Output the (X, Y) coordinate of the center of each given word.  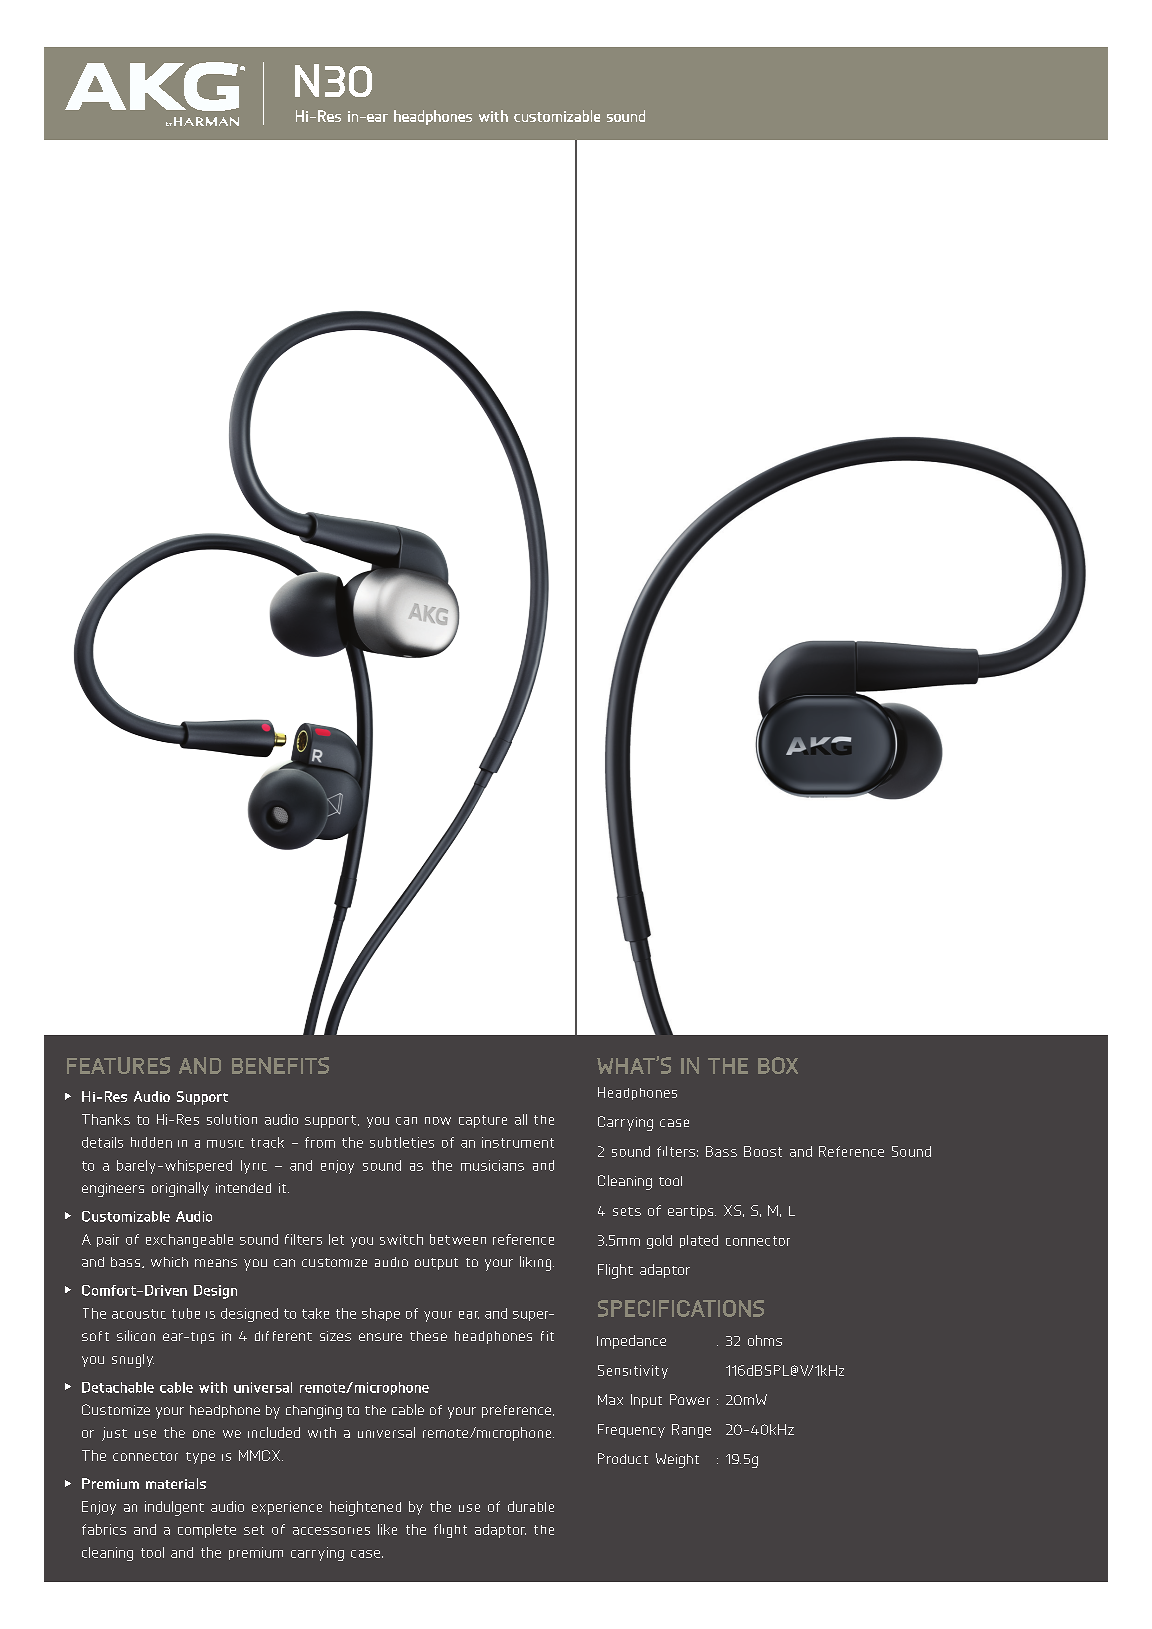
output (436, 1264)
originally (180, 1189)
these (428, 1336)
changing (314, 1412)
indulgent (174, 1508)
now (438, 1121)
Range (691, 1431)
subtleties (402, 1142)
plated (699, 1241)
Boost (763, 1151)
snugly (133, 1361)
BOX (778, 1065)
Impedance (631, 1342)
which (169, 1262)
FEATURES (118, 1065)
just (114, 1434)
